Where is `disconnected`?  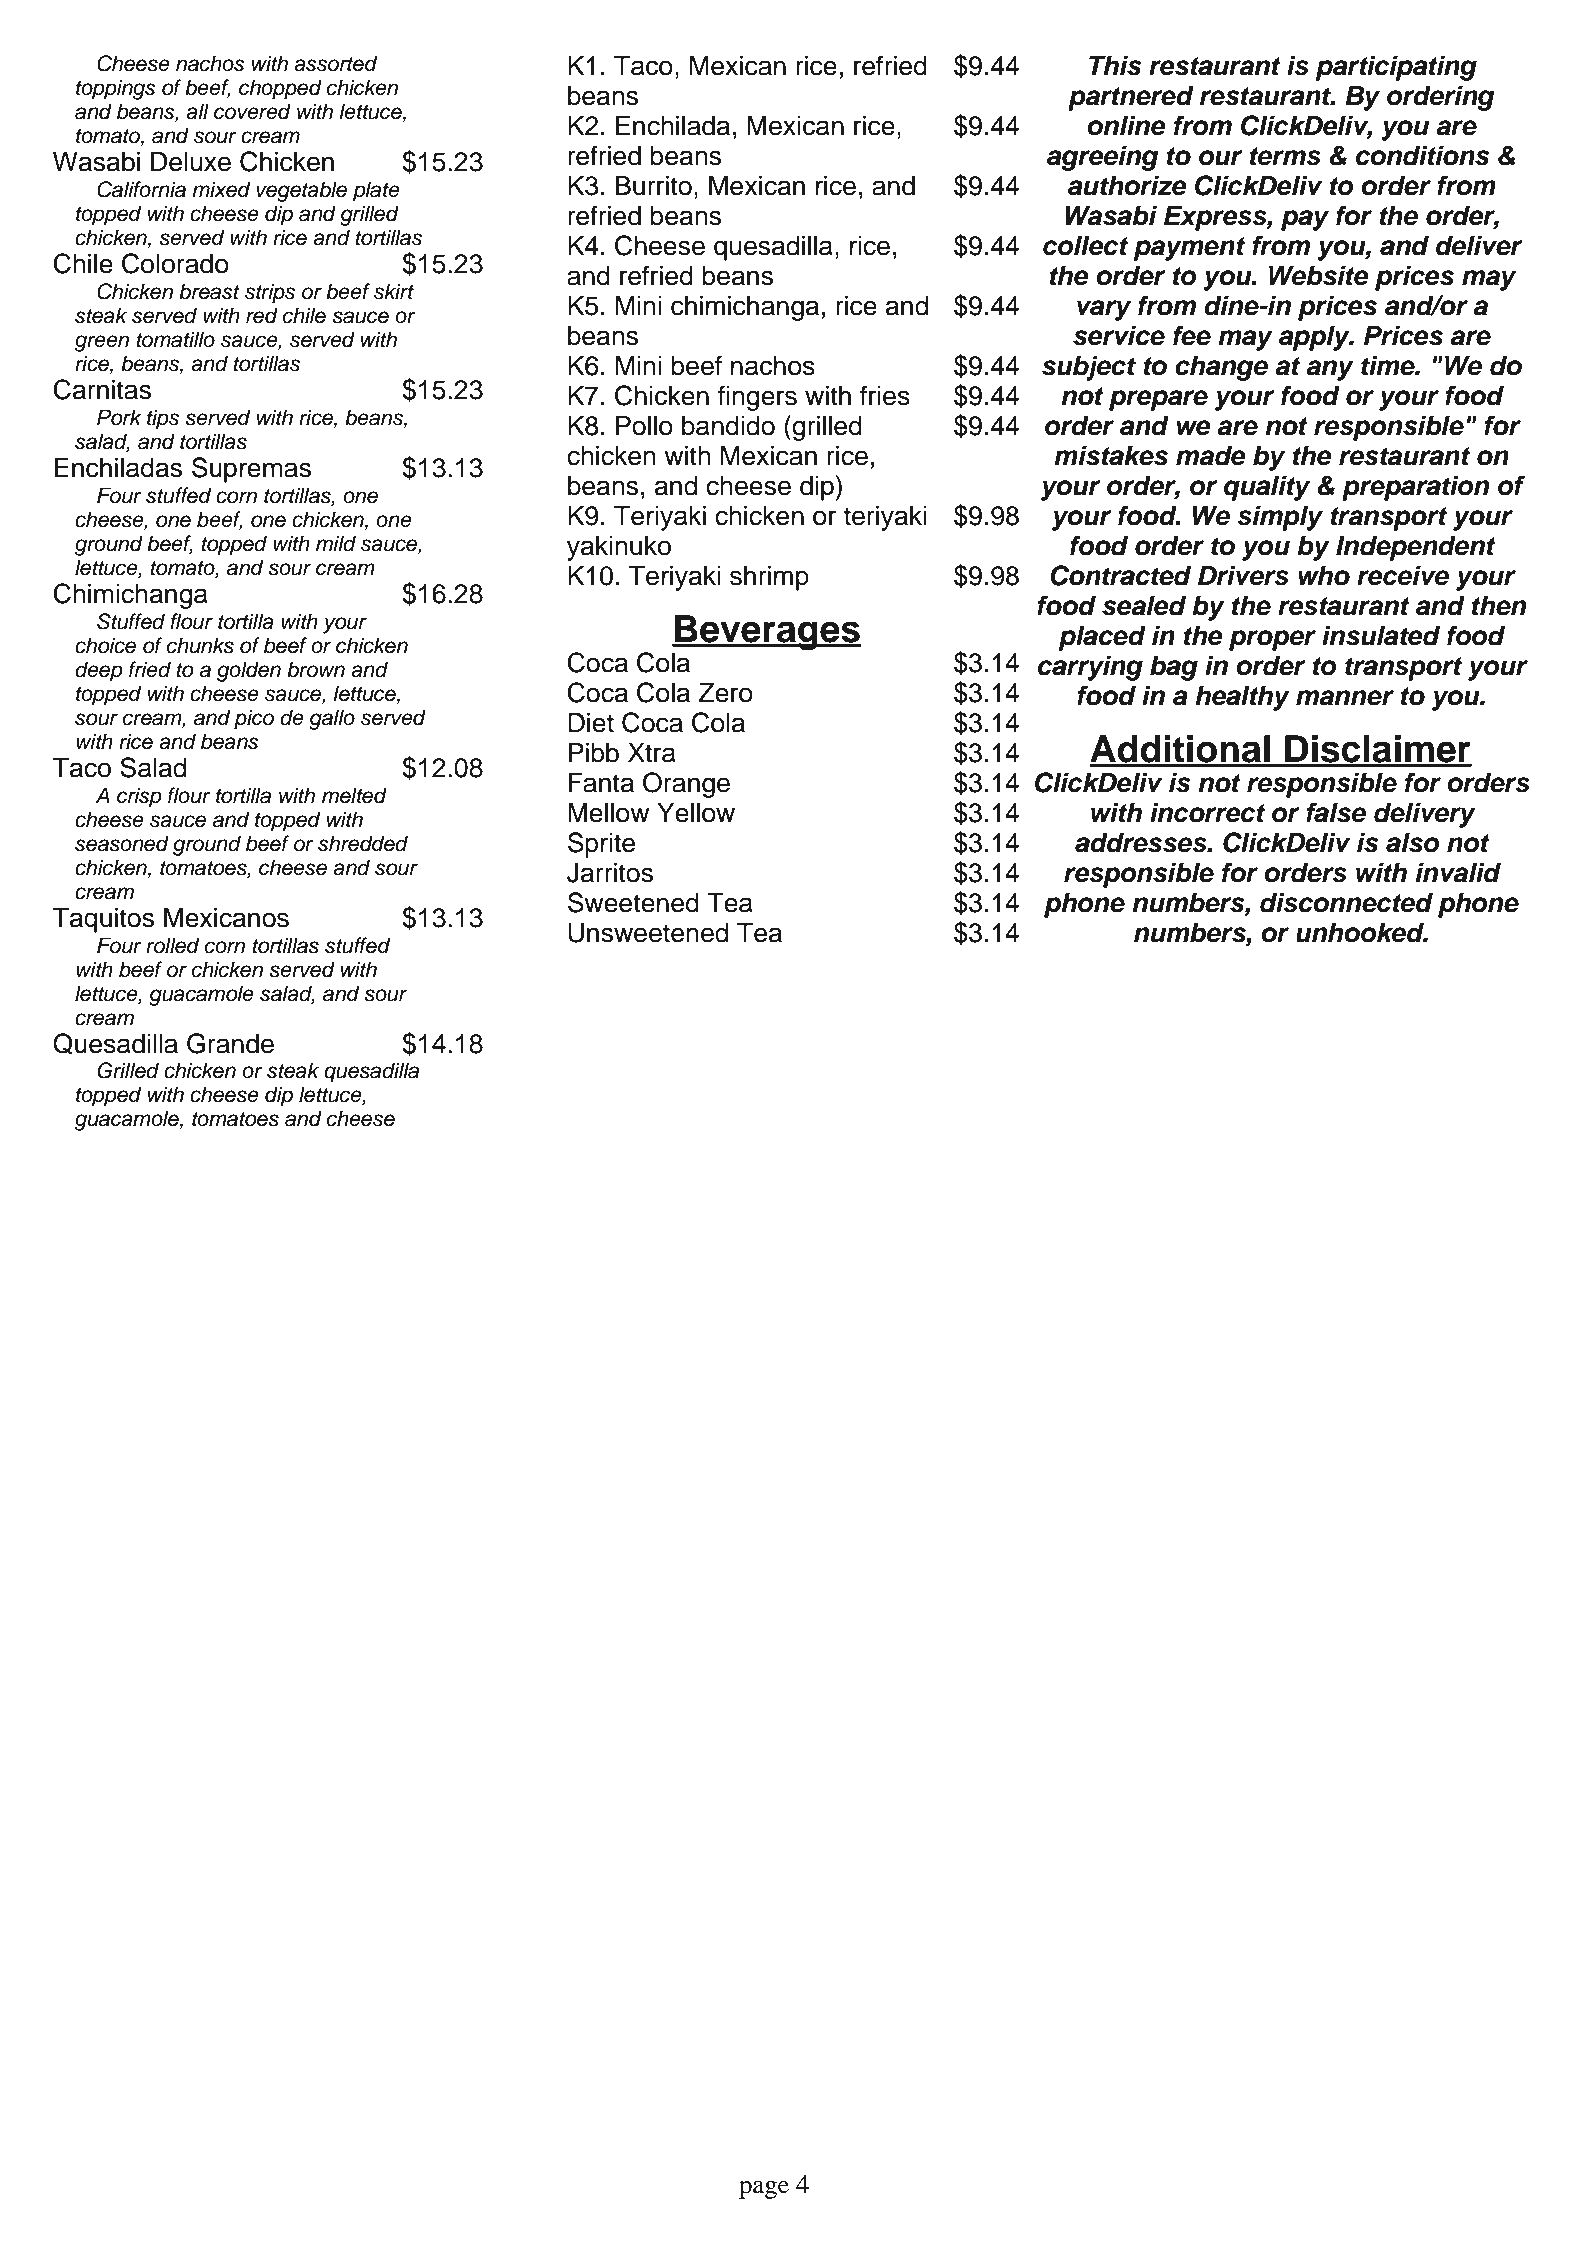 disconnected is located at coordinates (1346, 902).
